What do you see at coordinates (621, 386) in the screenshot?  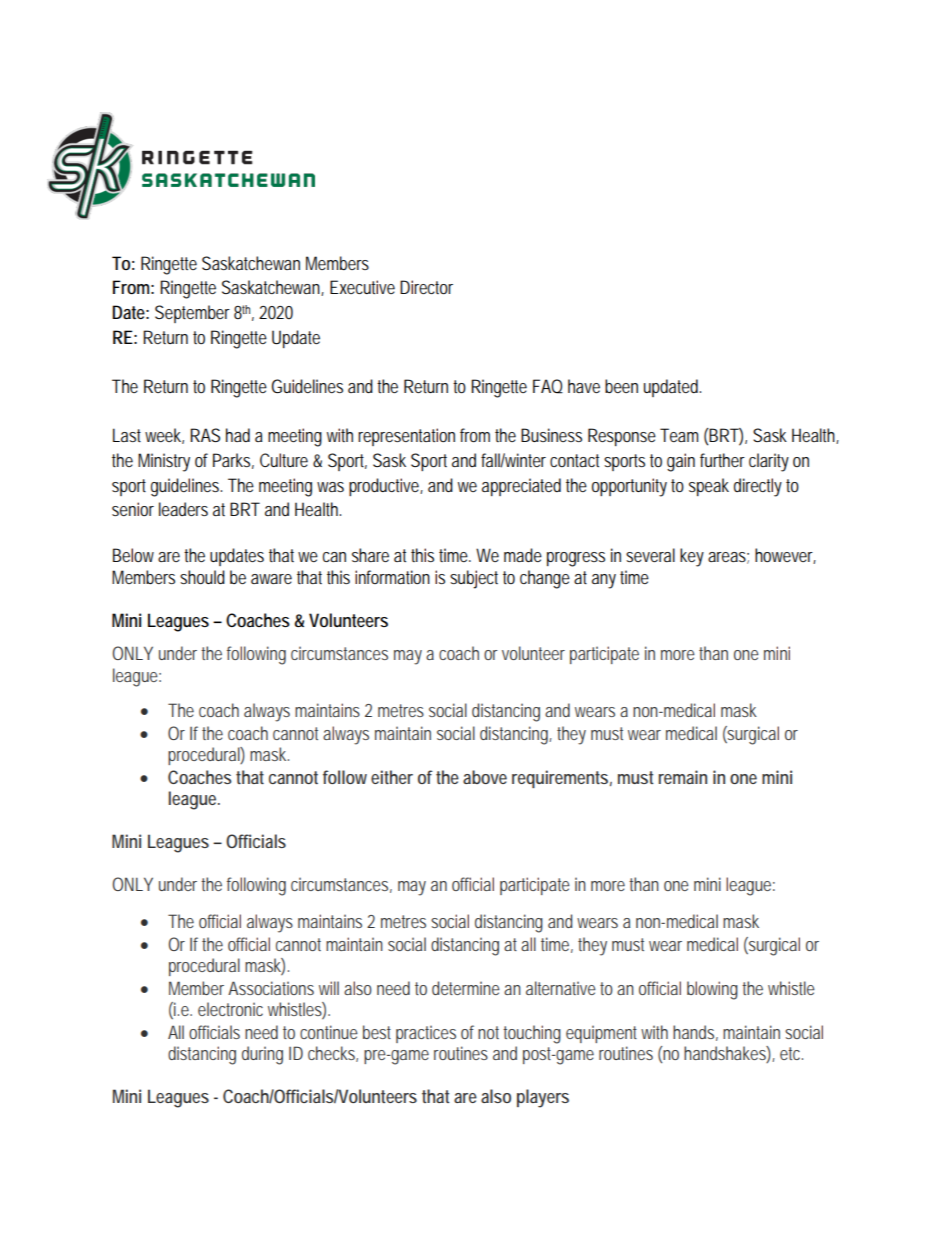 I see `been` at bounding box center [621, 386].
